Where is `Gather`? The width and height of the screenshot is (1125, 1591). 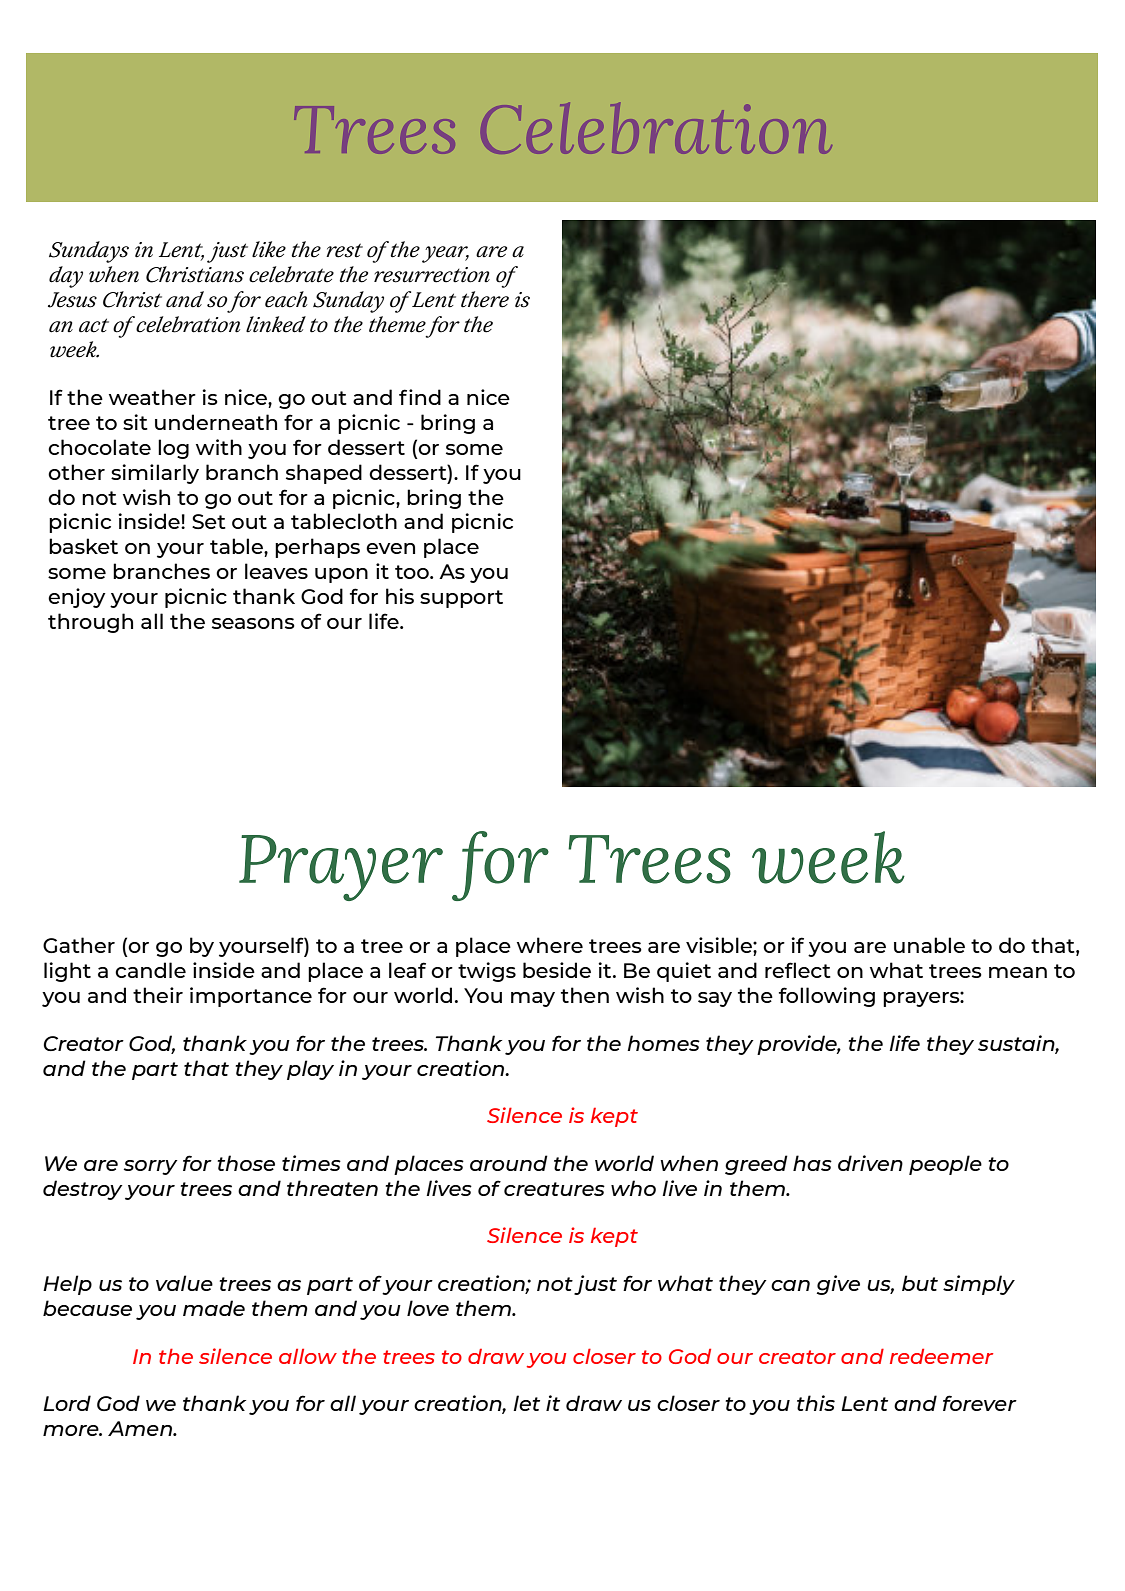 Gather is located at coordinates (79, 945).
